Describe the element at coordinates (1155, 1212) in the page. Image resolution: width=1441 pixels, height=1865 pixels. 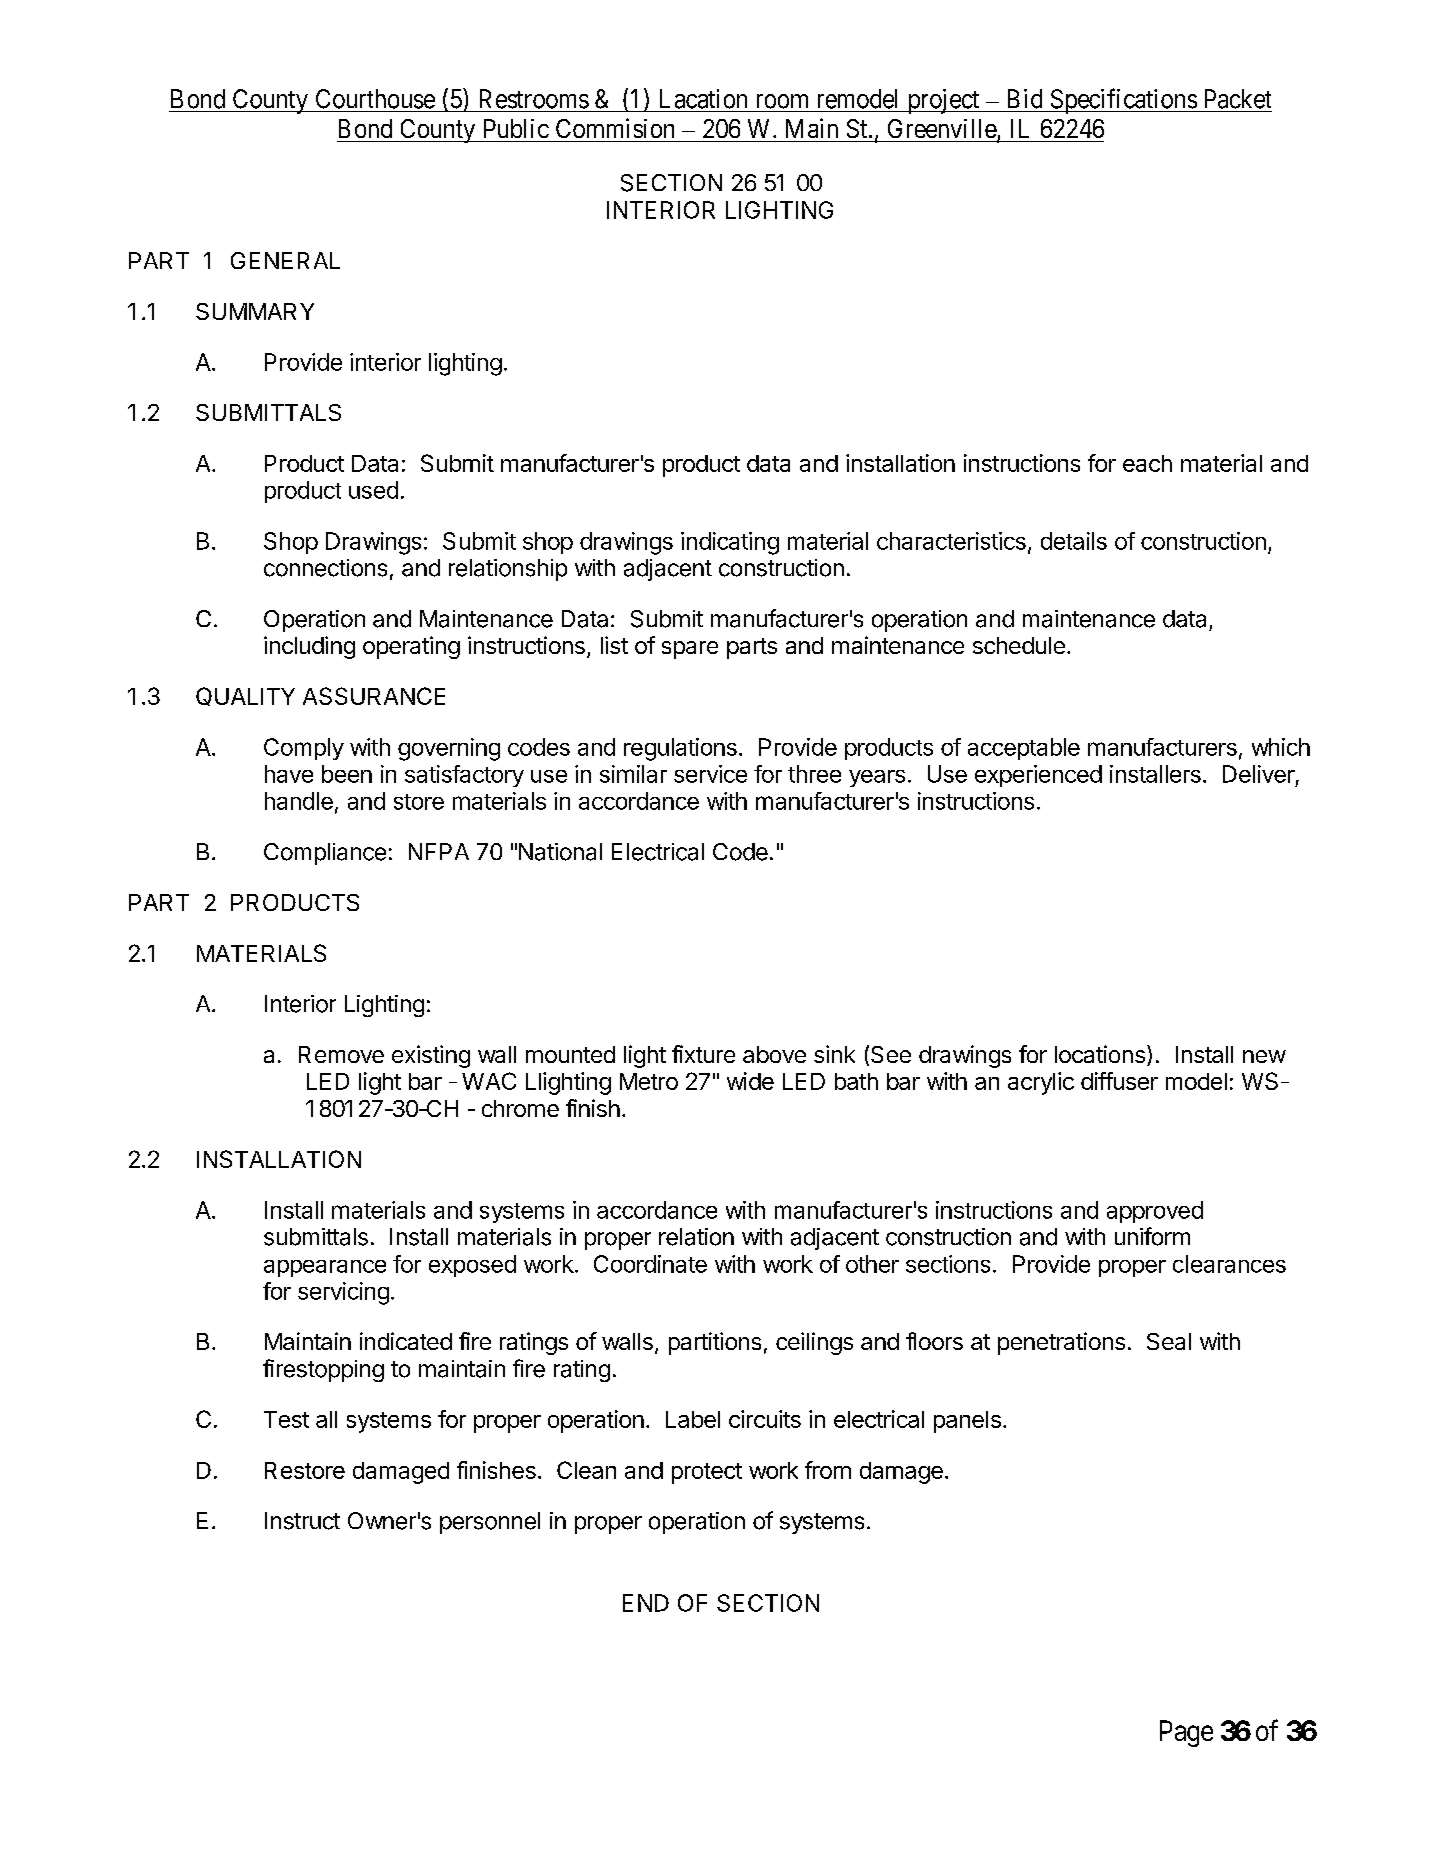
I see `approved` at that location.
